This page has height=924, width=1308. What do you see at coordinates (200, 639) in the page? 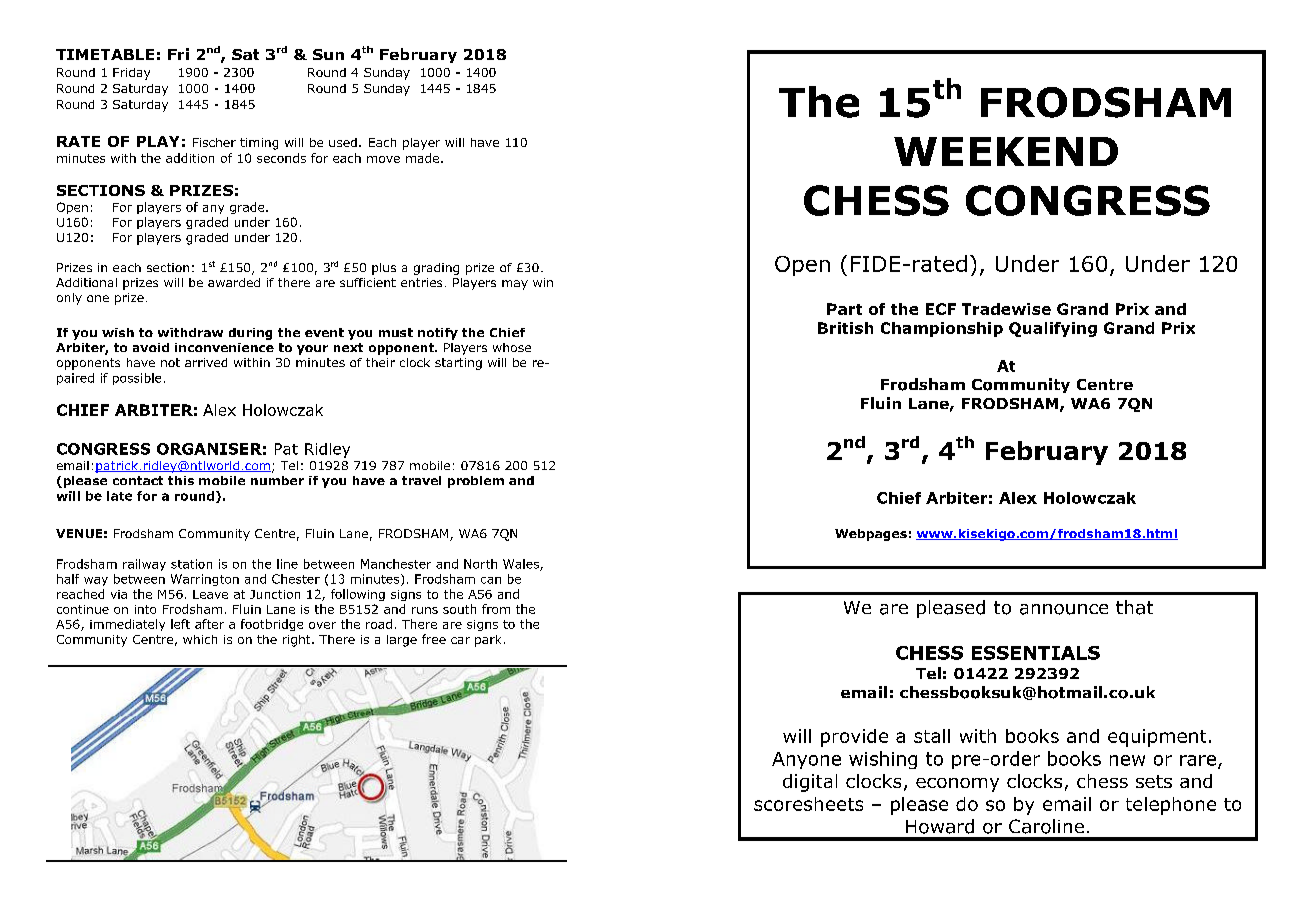
I see `which` at bounding box center [200, 639].
